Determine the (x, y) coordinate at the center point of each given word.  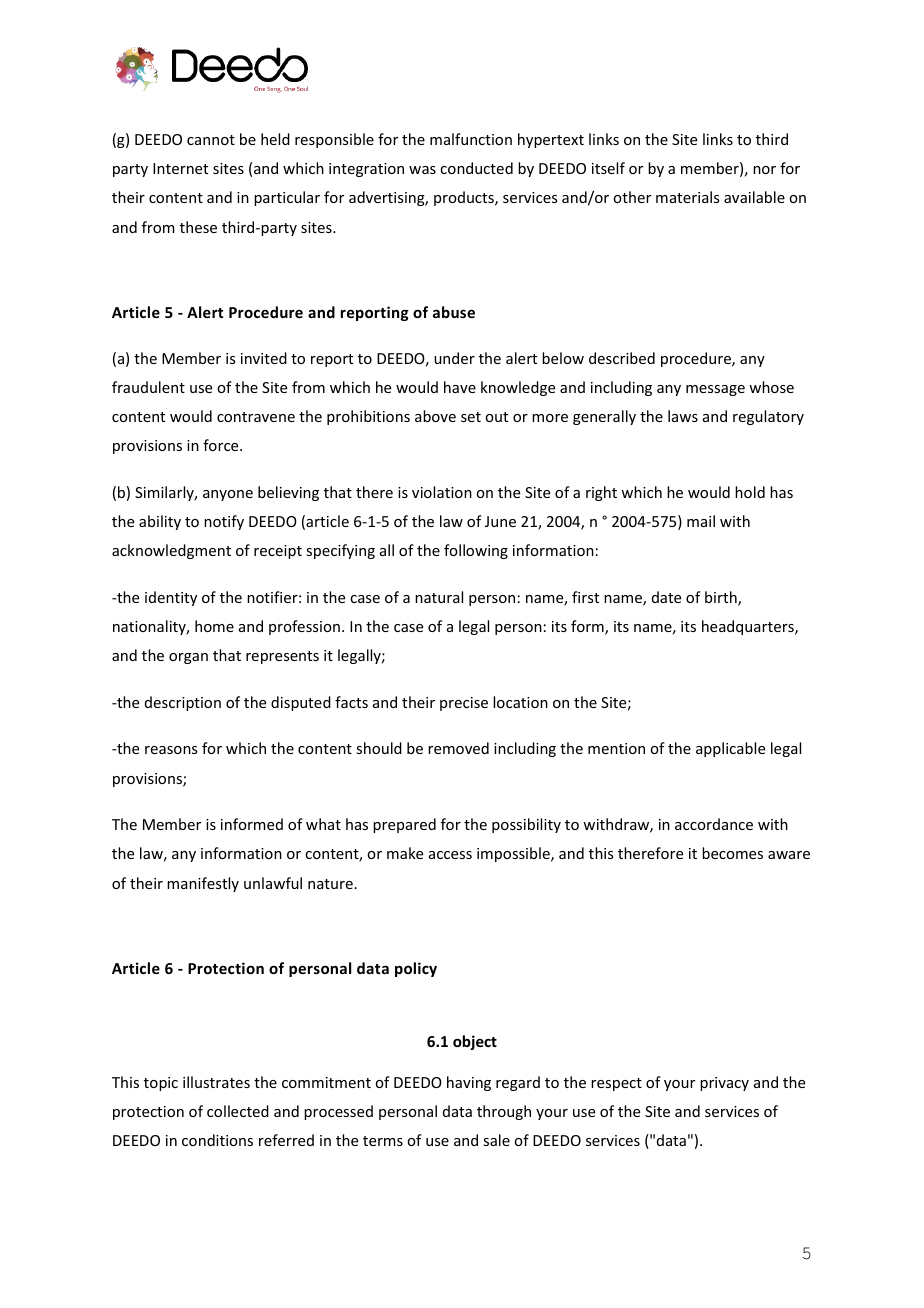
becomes (732, 853)
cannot (211, 140)
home (214, 626)
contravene (256, 417)
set (471, 417)
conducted (476, 168)
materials (687, 197)
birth (722, 598)
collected (238, 1111)
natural (439, 597)
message (715, 390)
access (450, 855)
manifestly (203, 884)
